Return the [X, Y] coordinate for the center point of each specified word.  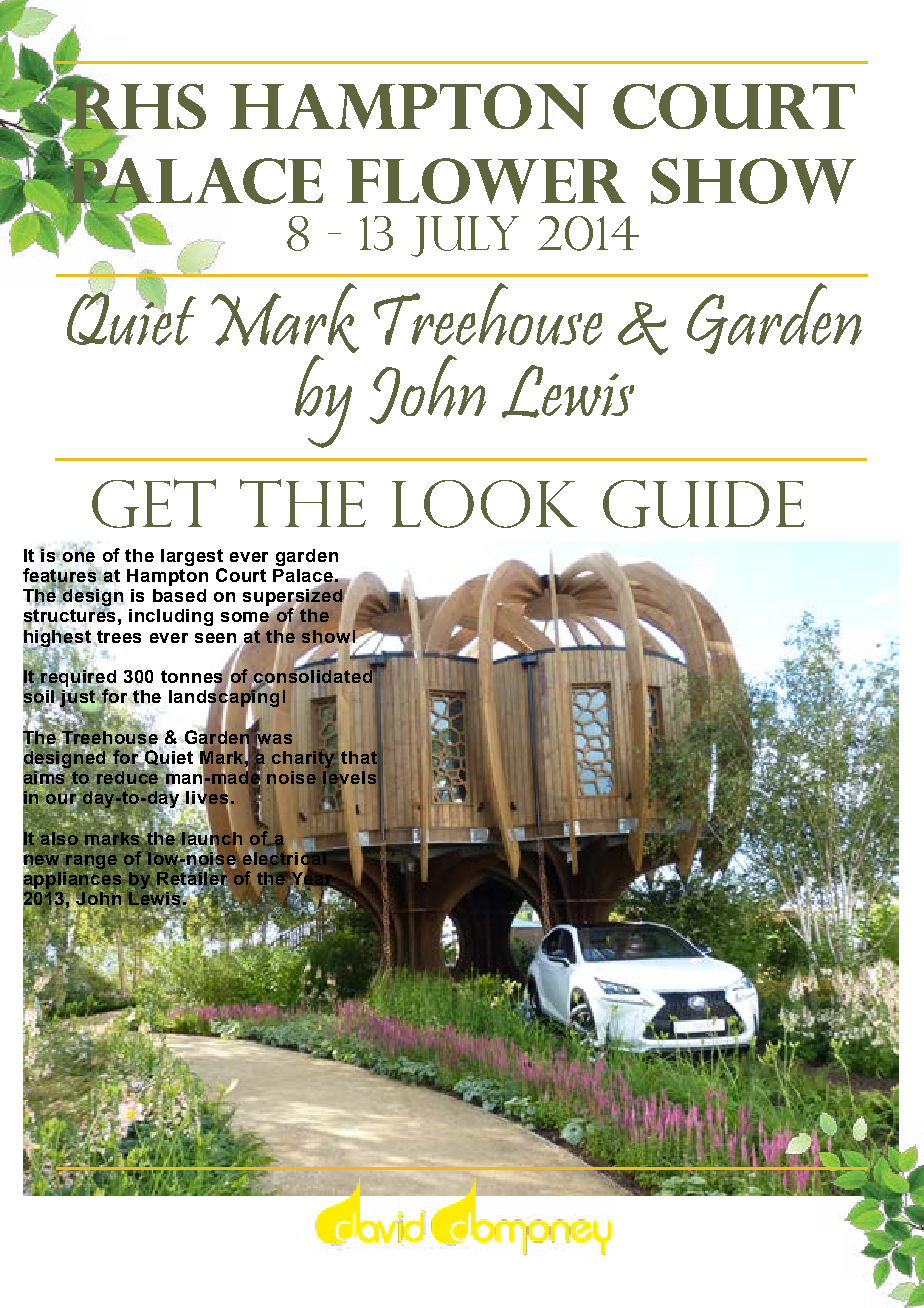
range [91, 860]
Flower [486, 181]
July [465, 236]
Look [484, 504]
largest [192, 557]
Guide [704, 504]
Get [154, 503]
